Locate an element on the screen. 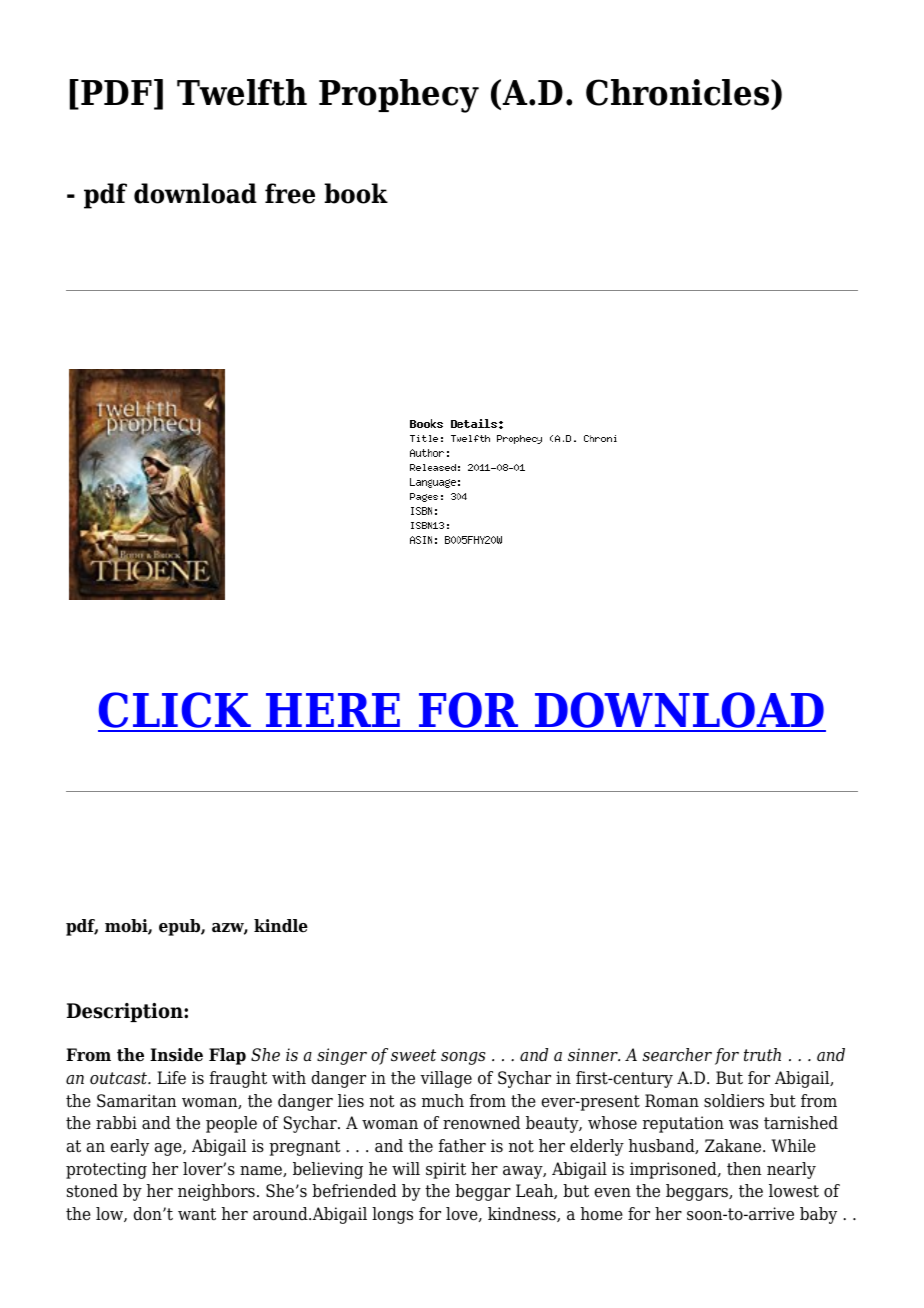 This screenshot has height=1308, width=924. Inside is located at coordinates (176, 1055).
